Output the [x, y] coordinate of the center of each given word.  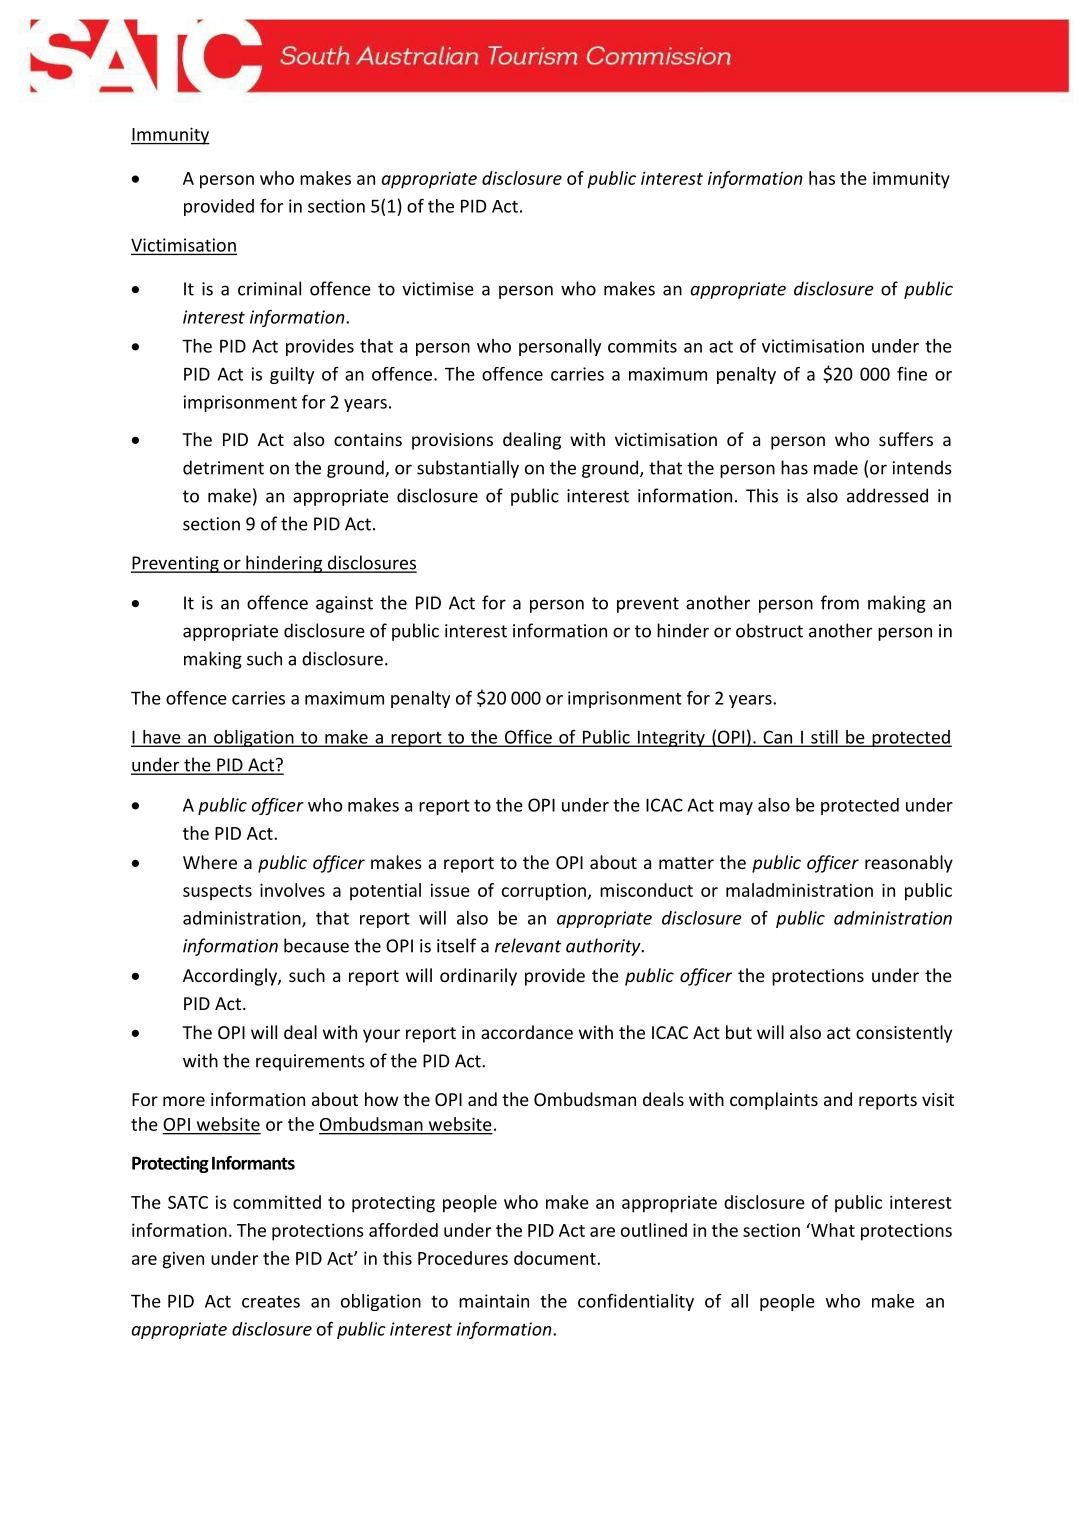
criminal [269, 288]
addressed [887, 495]
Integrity [671, 738]
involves [292, 890]
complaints [774, 1101]
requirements [310, 1062]
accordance [527, 1032]
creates [271, 1302]
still [824, 738]
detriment [223, 467]
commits [642, 346]
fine [912, 374]
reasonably [909, 864]
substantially [468, 469]
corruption [544, 892]
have [162, 738]
